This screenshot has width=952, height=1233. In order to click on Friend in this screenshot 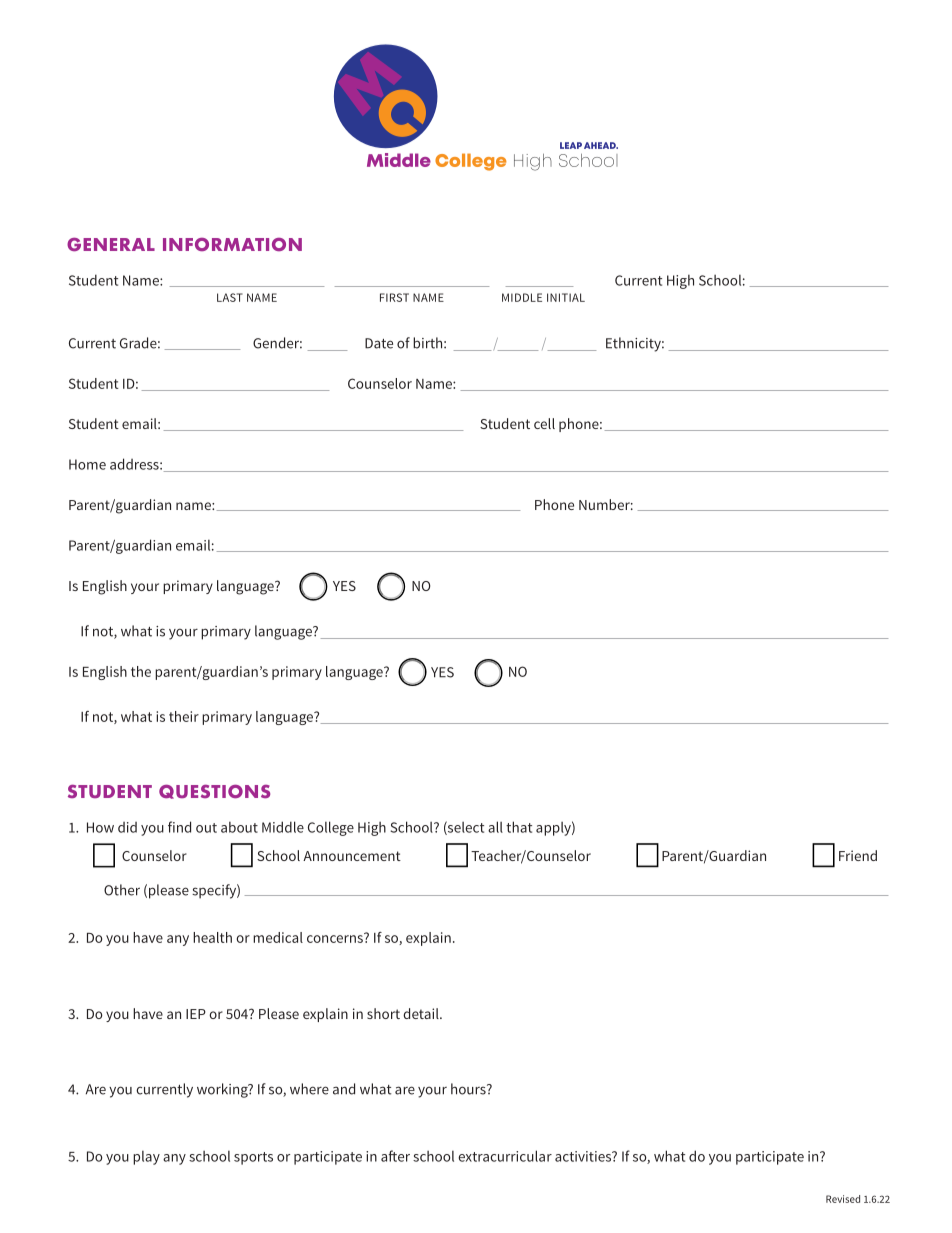, I will do `click(858, 855)`.
